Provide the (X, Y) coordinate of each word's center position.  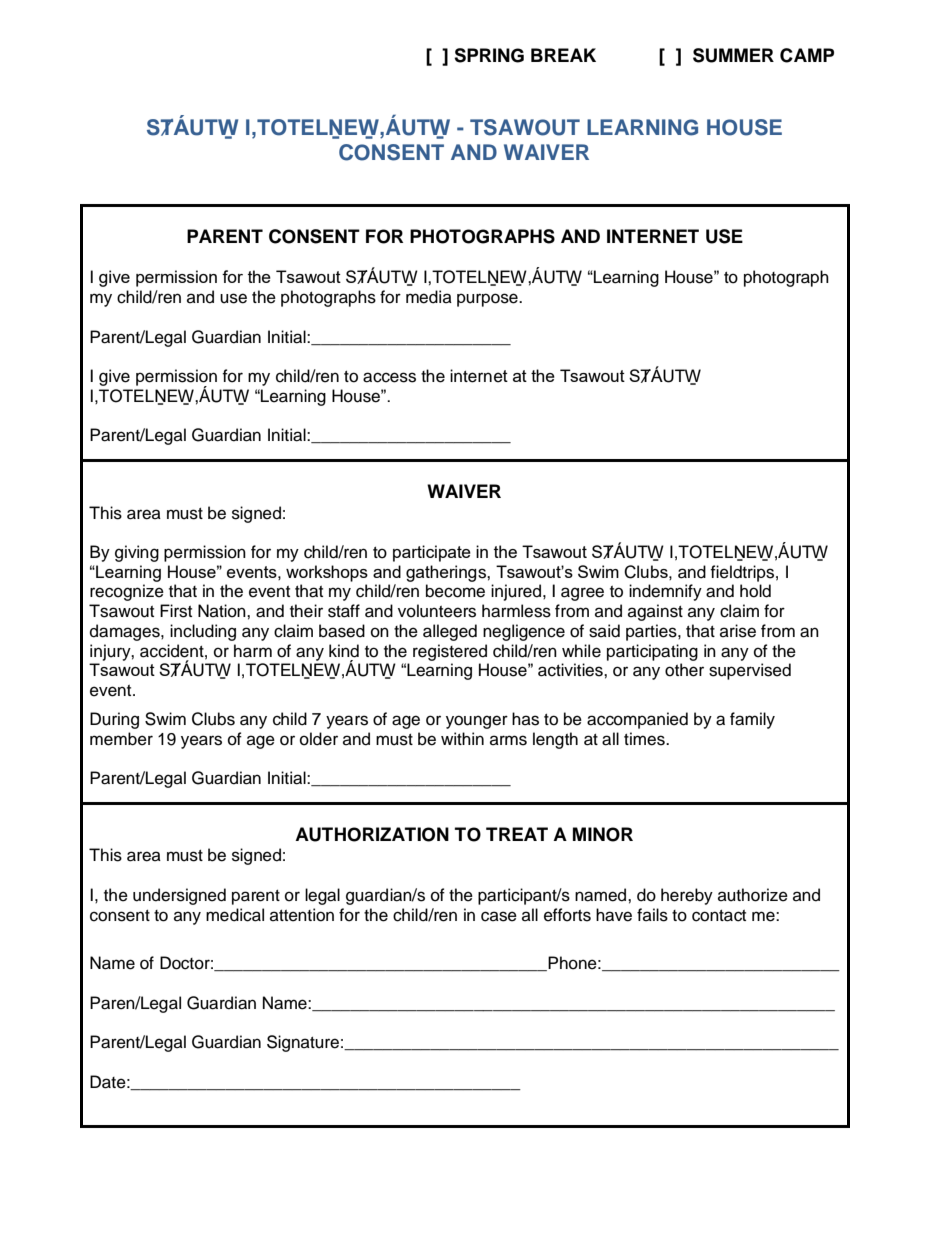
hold (755, 591)
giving (137, 553)
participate (432, 553)
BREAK (563, 55)
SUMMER (733, 55)
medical (235, 915)
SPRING (489, 55)
